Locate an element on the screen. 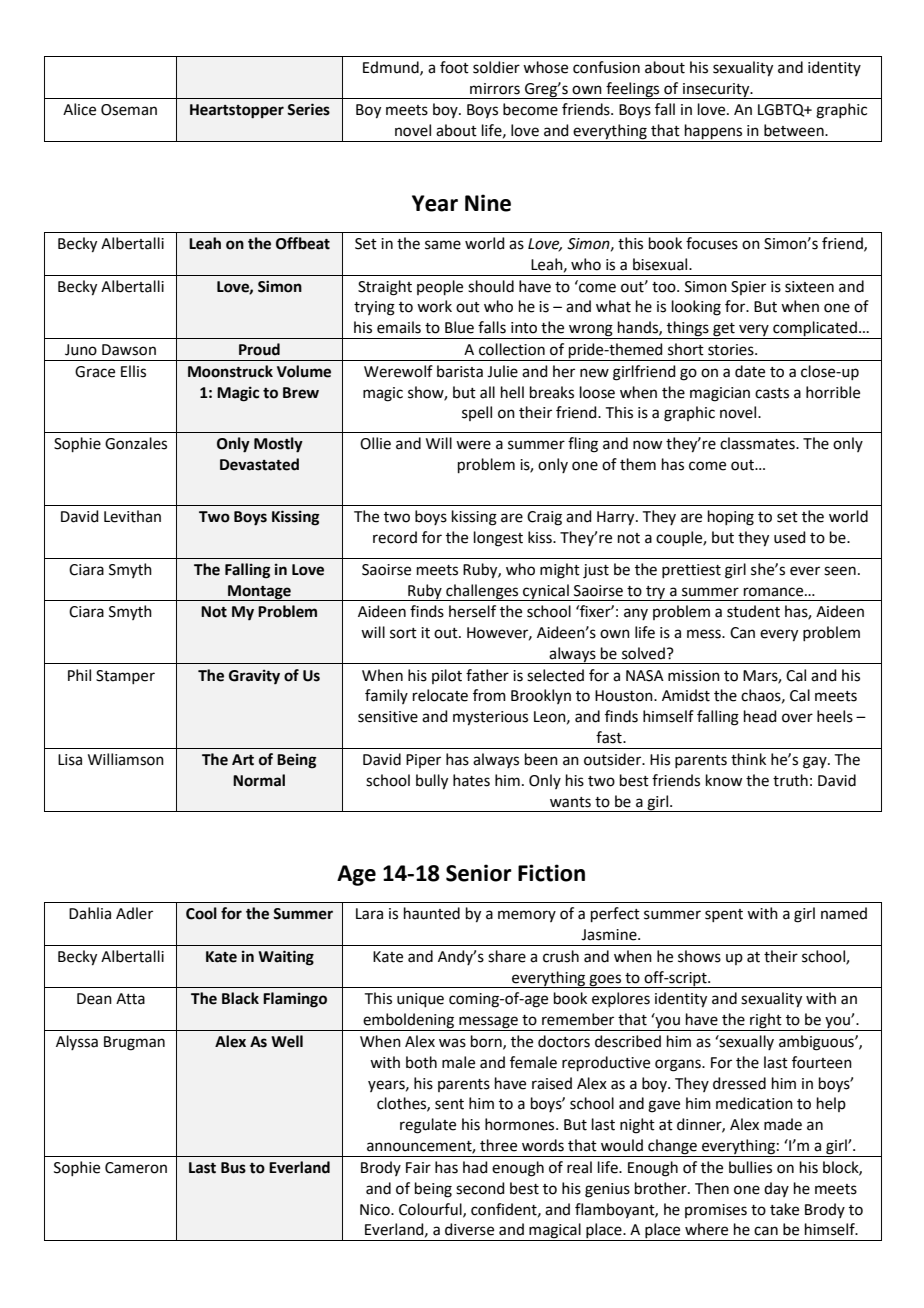  second is located at coordinates (480, 1188).
